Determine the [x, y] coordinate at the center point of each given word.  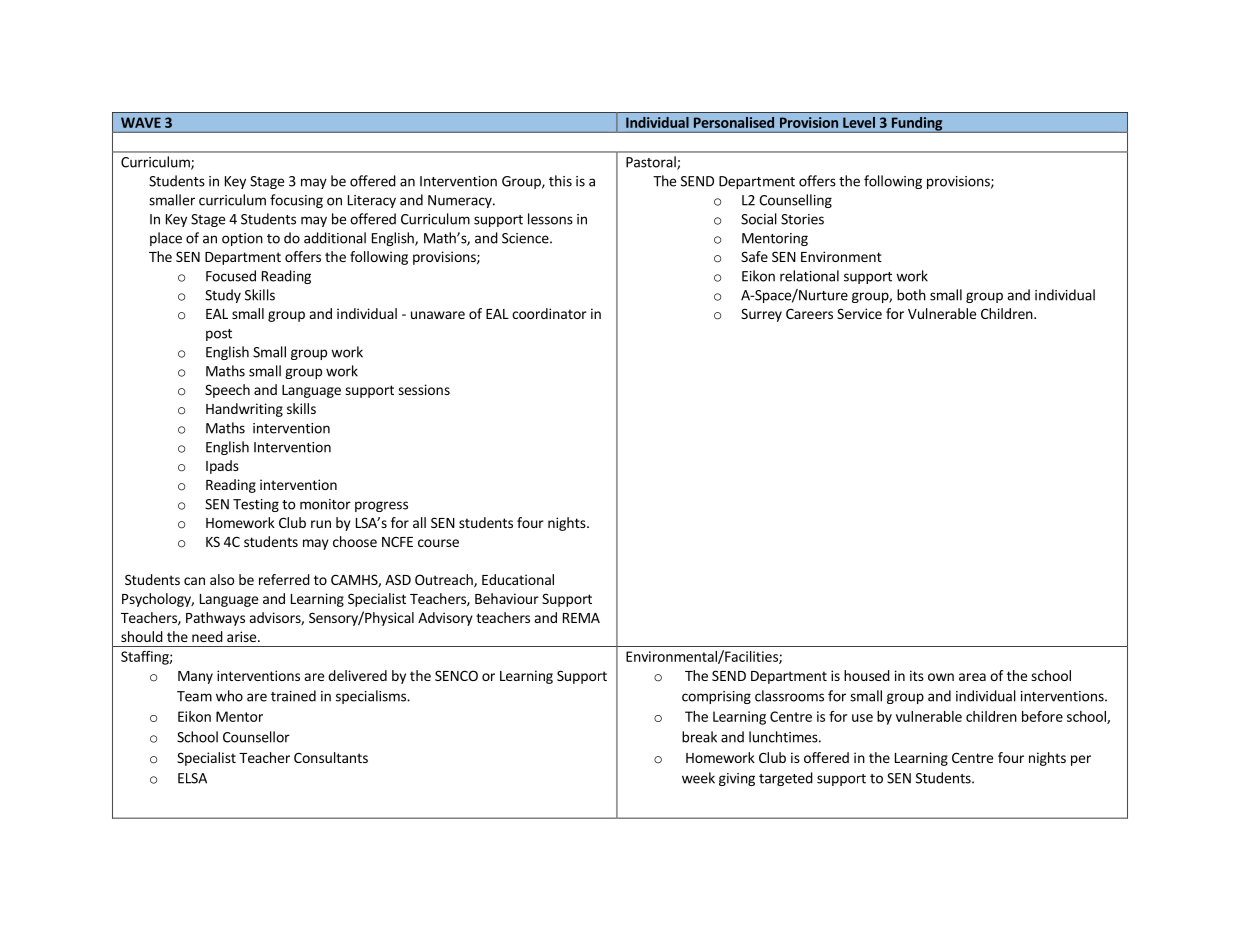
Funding [917, 125]
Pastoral [652, 163]
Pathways [215, 619]
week [698, 778]
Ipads [222, 467]
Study [223, 296]
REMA [581, 618]
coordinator [549, 313]
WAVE [141, 122]
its [917, 675]
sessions [424, 389]
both [911, 295]
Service [859, 313]
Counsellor [256, 737]
